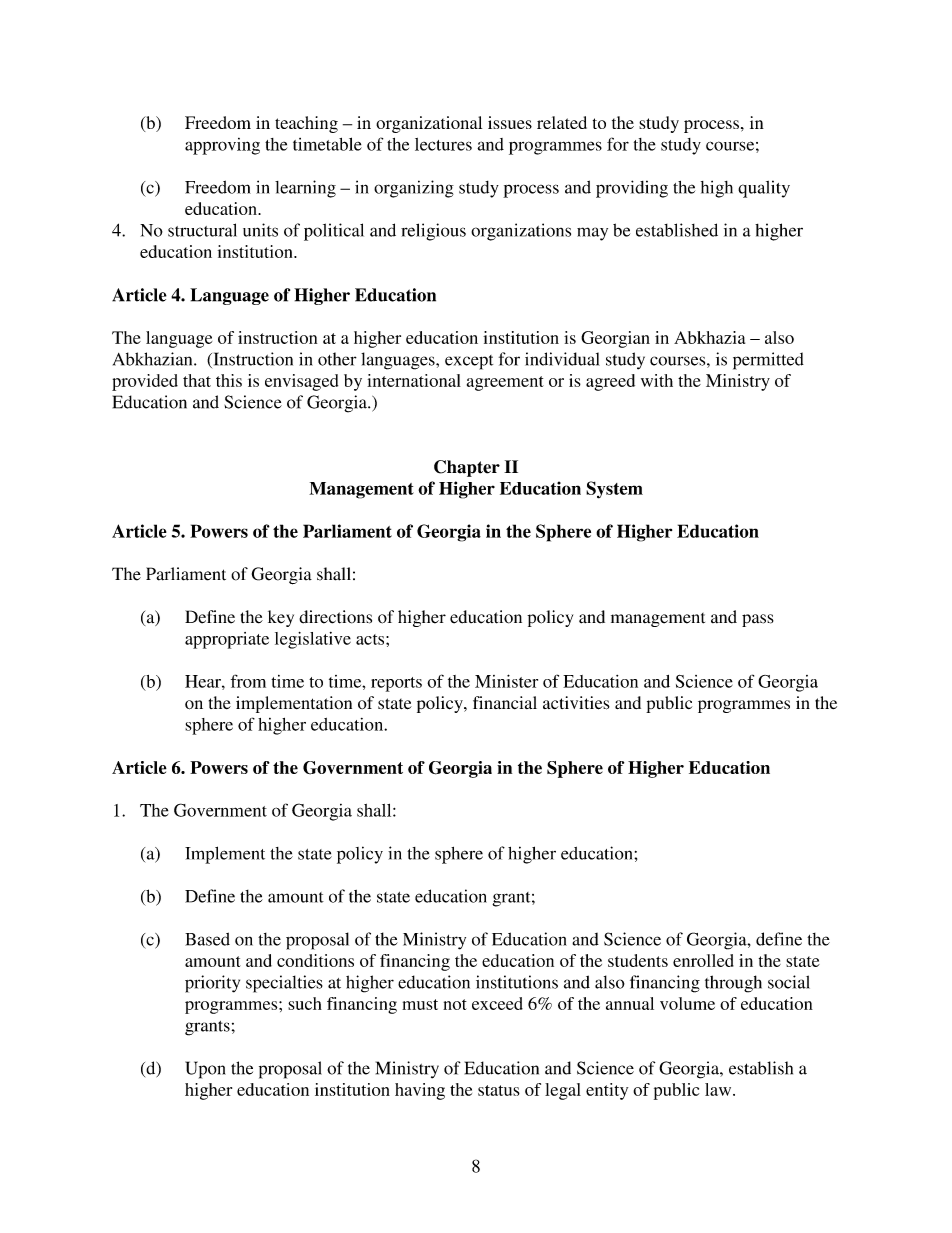  What do you see at coordinates (505, 702) in the screenshot?
I see `financial` at bounding box center [505, 702].
